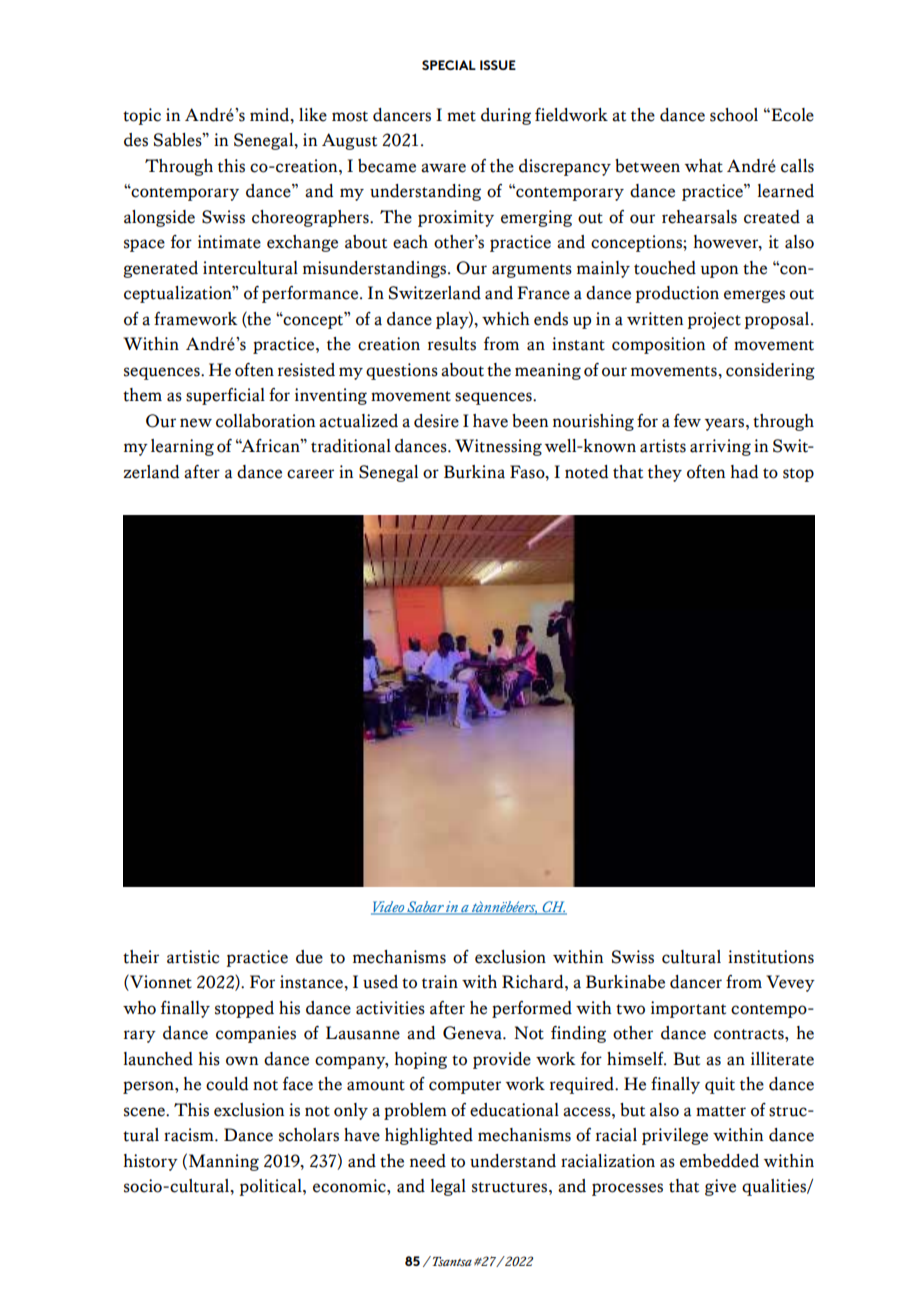 This screenshot has width=905, height=1316. I want to click on had, so click(744, 472).
